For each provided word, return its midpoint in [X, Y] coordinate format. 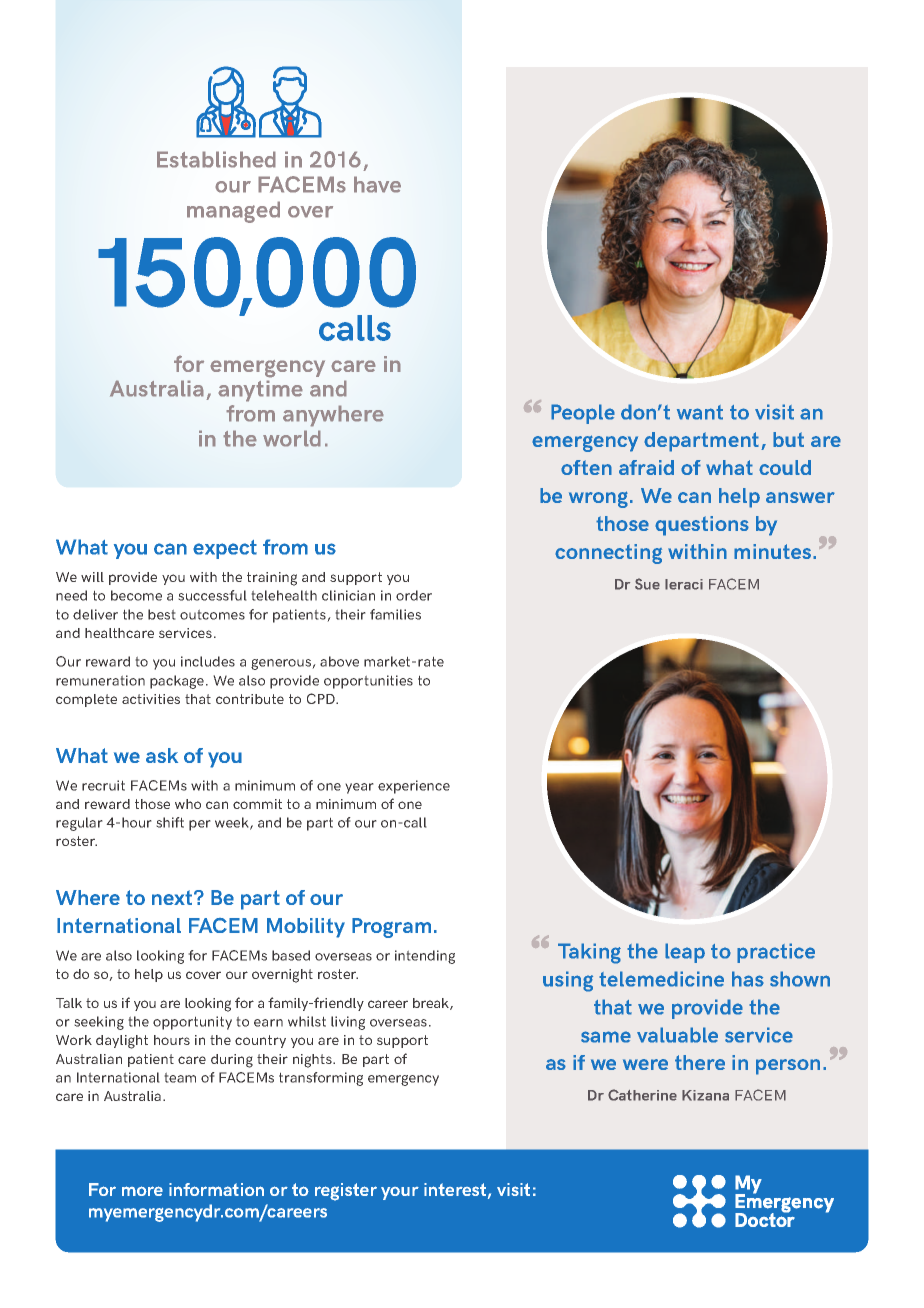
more [142, 1191]
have [377, 184]
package [178, 682]
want [700, 412]
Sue [647, 584]
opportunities [368, 682]
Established [216, 159]
